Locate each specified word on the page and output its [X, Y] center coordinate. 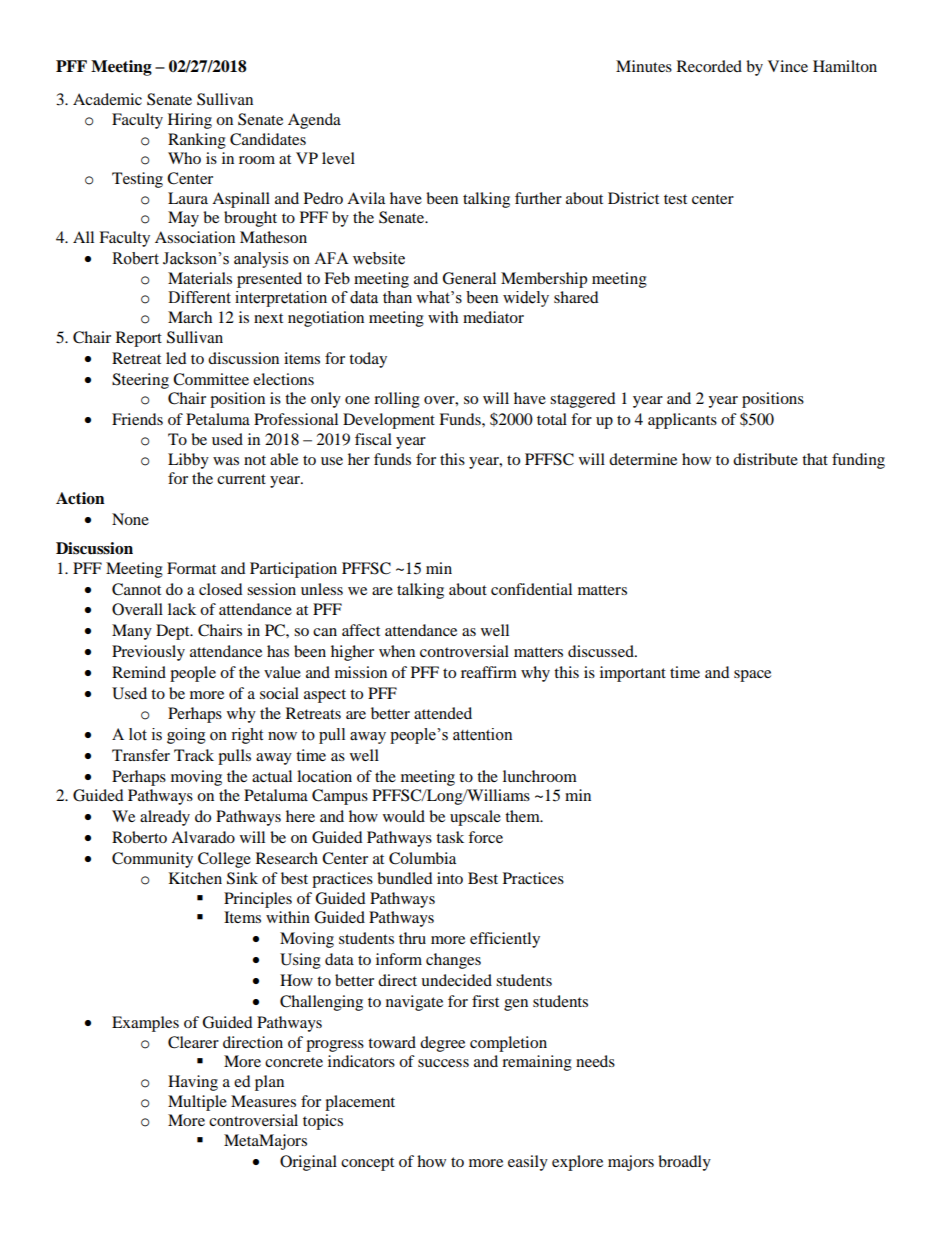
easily [528, 1163]
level [338, 158]
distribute [765, 459]
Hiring [190, 121]
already [165, 818]
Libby [188, 461]
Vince [788, 66]
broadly [684, 1163]
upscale [475, 818]
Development [389, 421]
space [752, 676]
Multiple [197, 1103]
